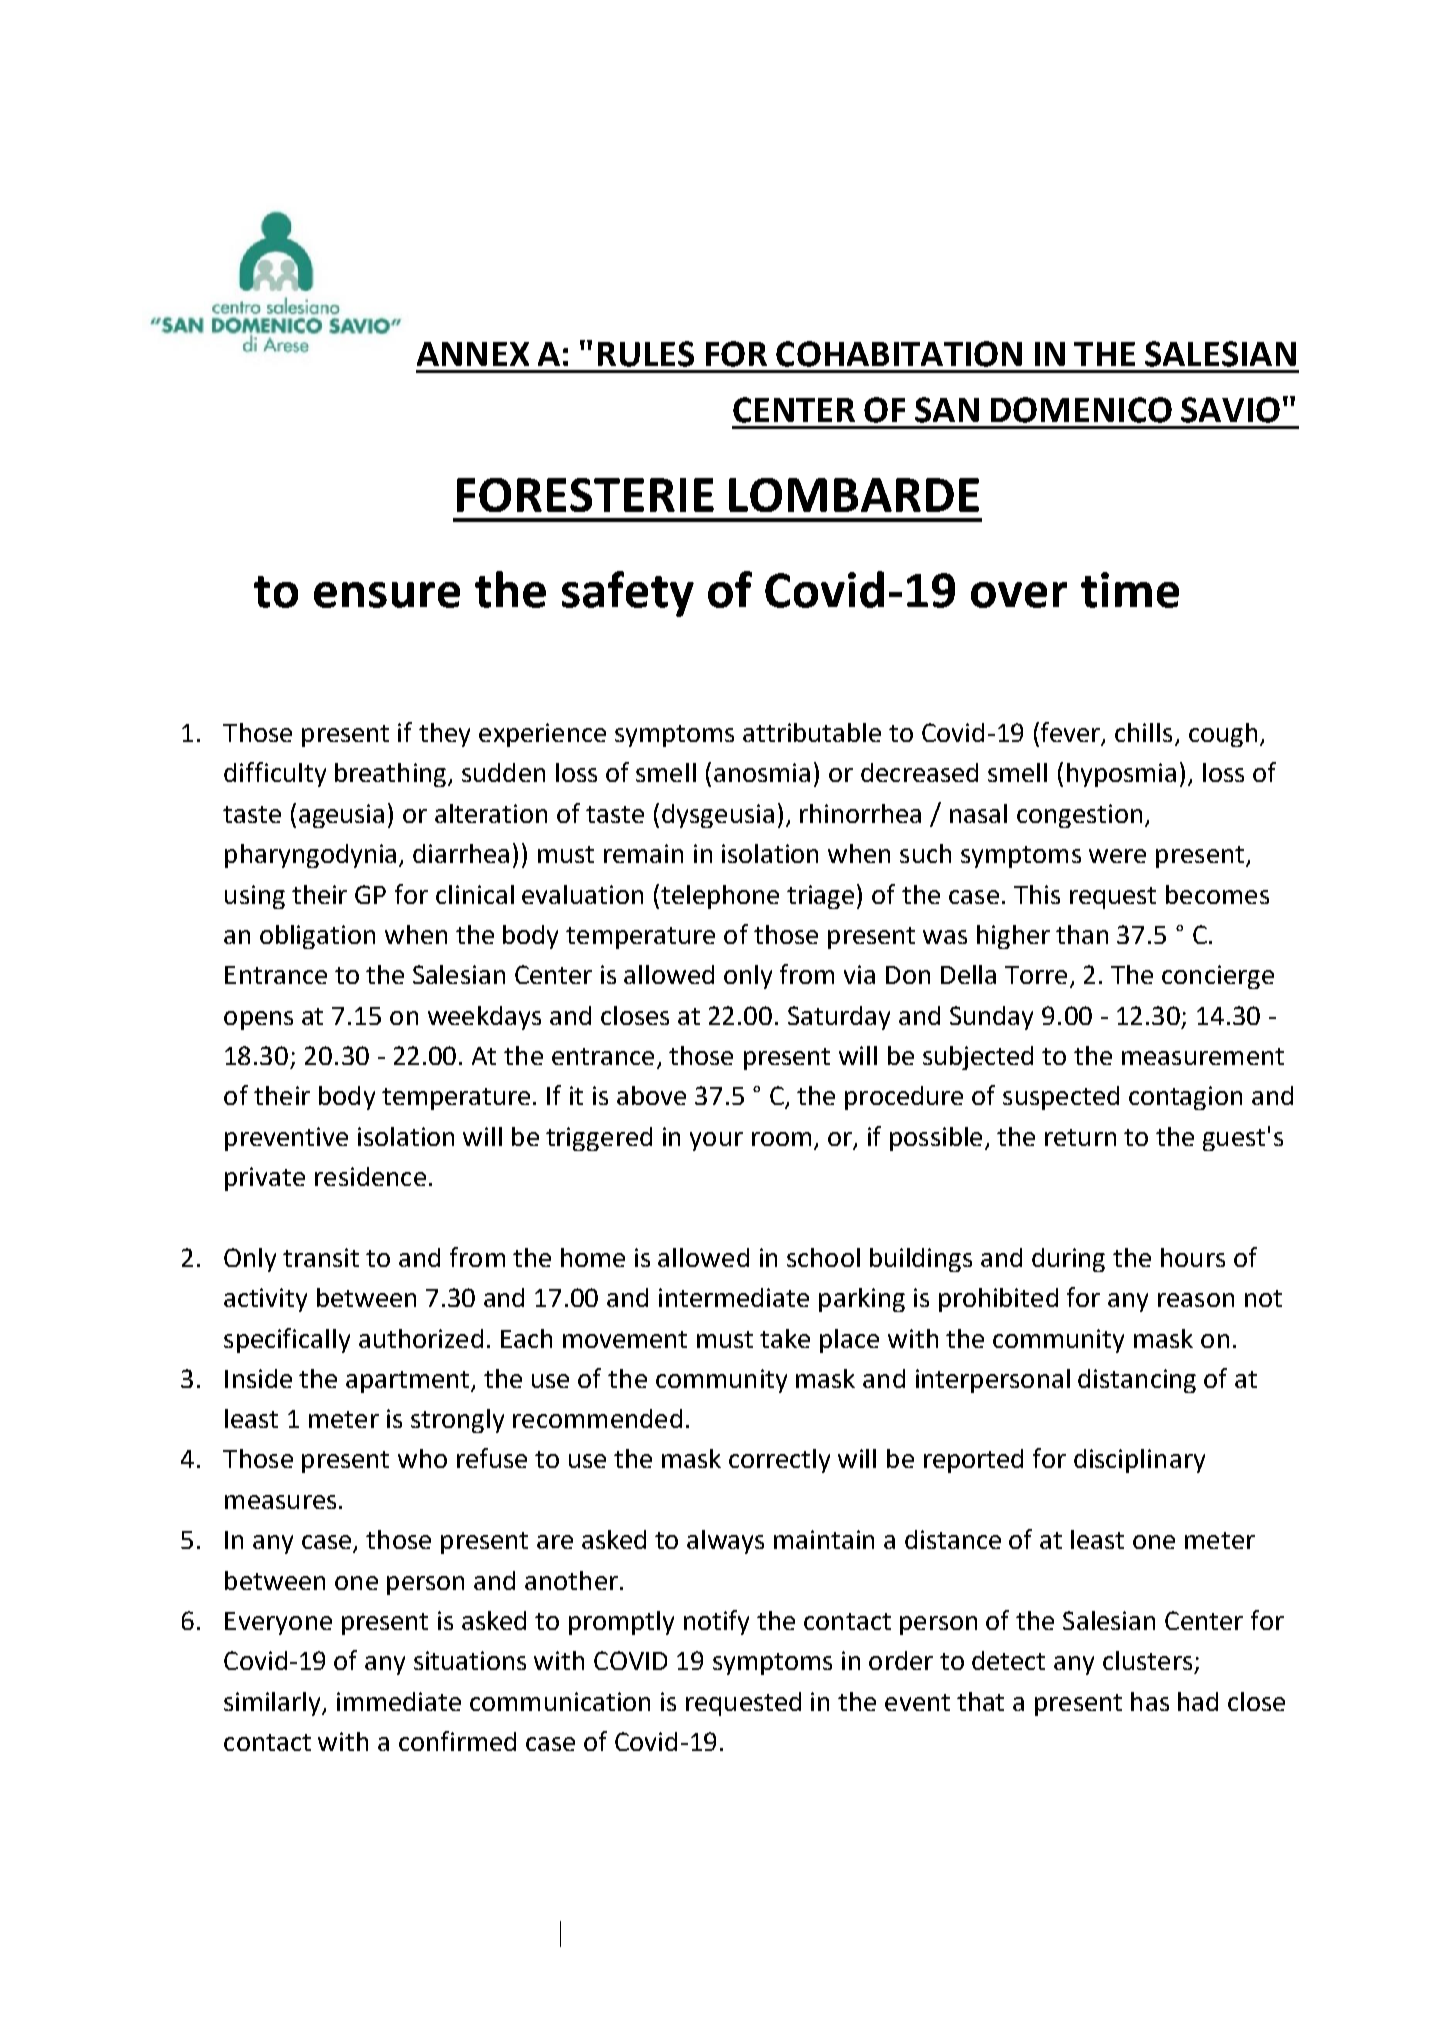 The image size is (1435, 2031). Describe the element at coordinates (392, 775) in the document. I see `breathing` at that location.
